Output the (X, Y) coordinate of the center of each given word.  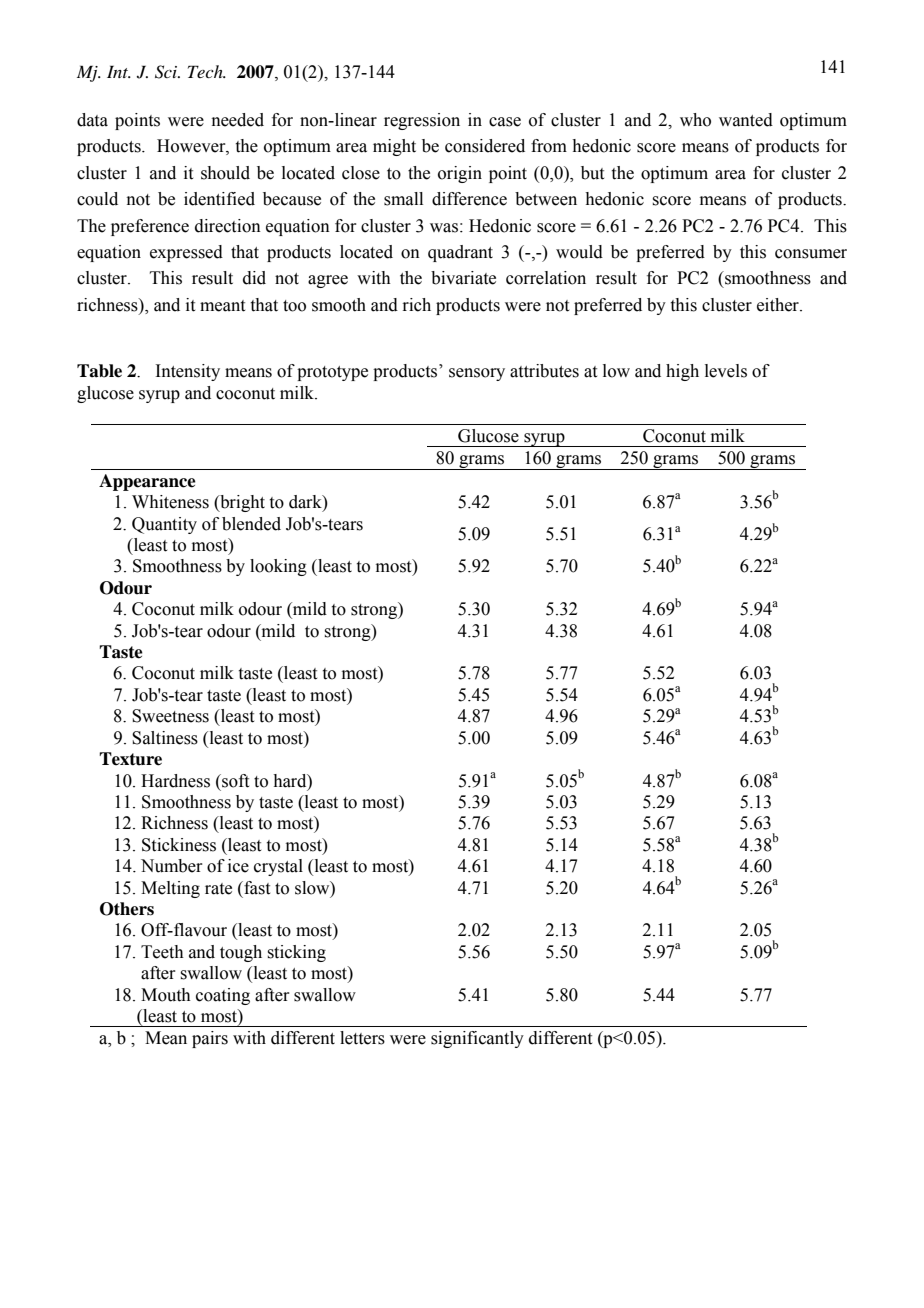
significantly (477, 1039)
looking (278, 567)
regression (422, 121)
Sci (167, 72)
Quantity (164, 525)
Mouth (166, 995)
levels (726, 371)
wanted (746, 120)
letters (362, 1038)
